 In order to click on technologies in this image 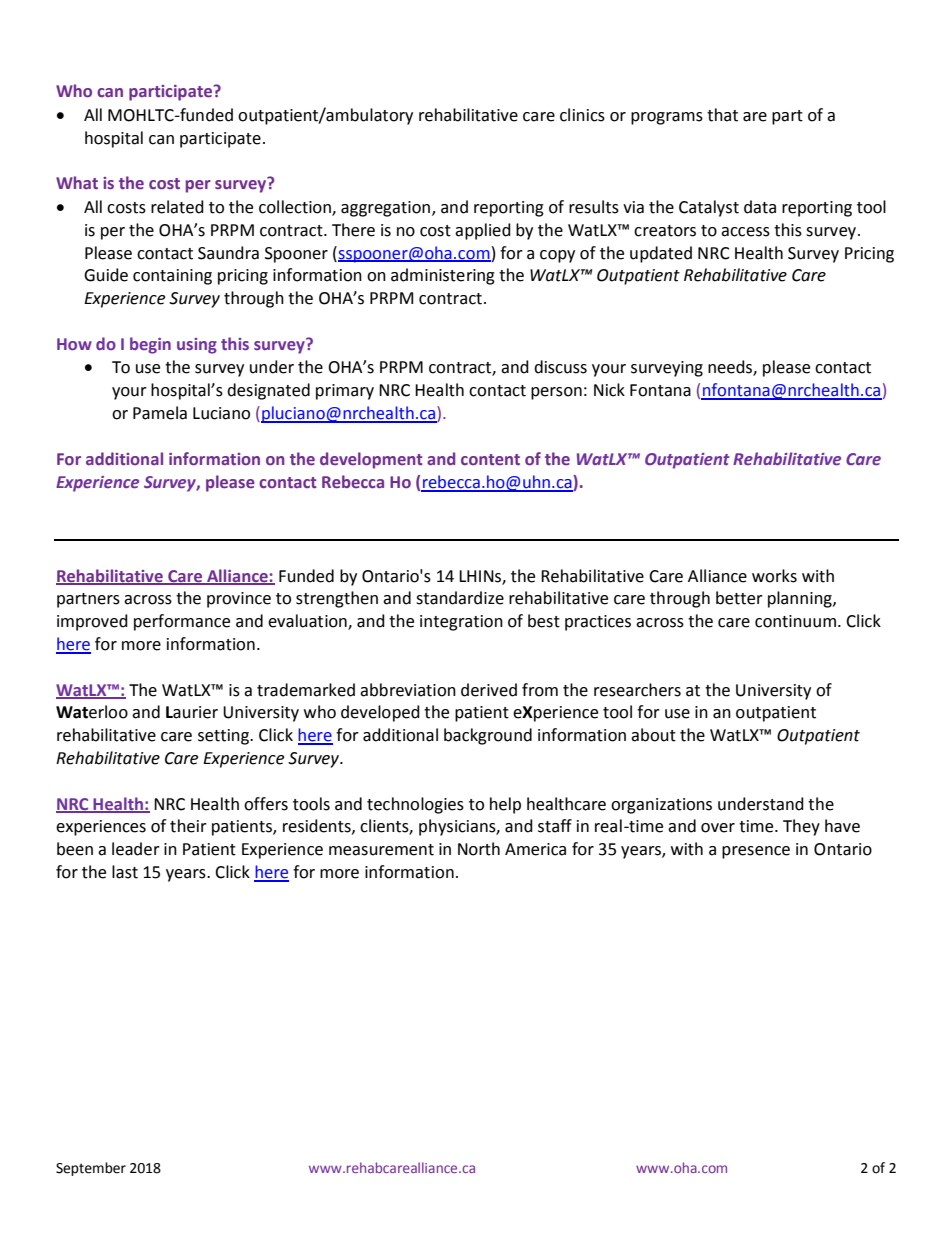, I will do `click(415, 805)`.
